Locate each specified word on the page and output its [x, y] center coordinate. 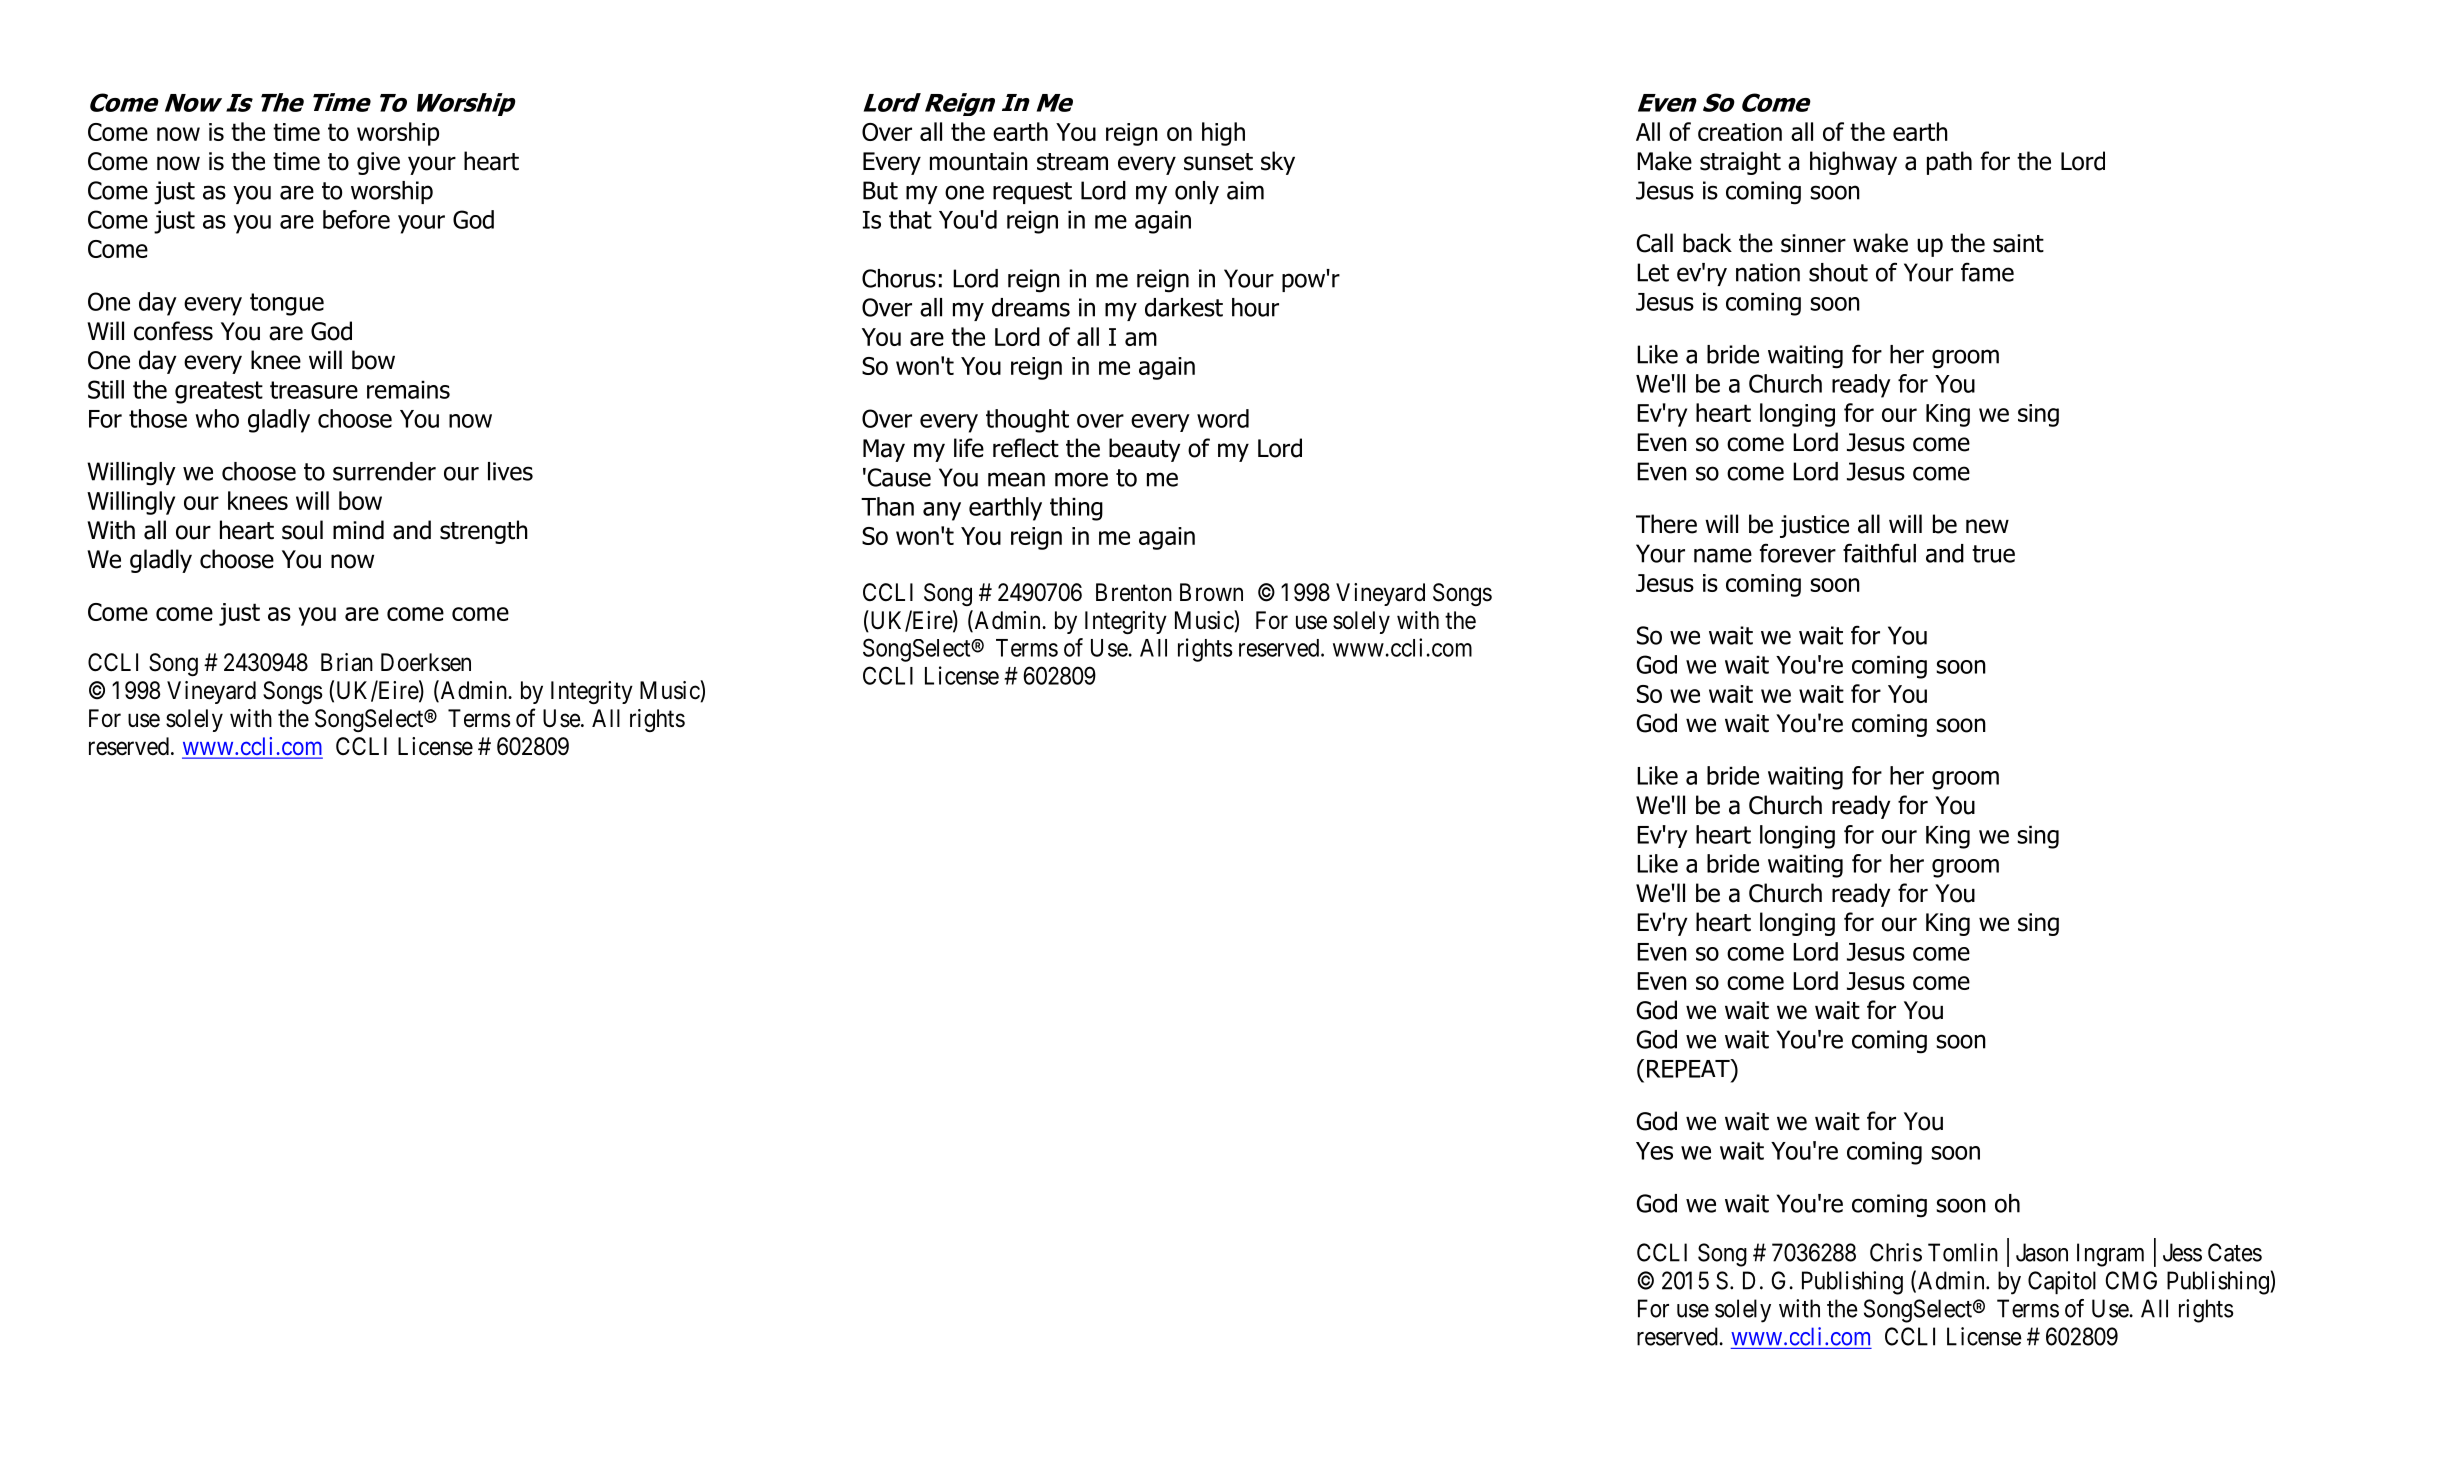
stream [1072, 162]
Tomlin [1963, 1252]
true [1993, 554]
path [1949, 163]
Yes [1654, 1151]
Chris [1896, 1252]
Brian [347, 662]
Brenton [1134, 592]
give [378, 163]
